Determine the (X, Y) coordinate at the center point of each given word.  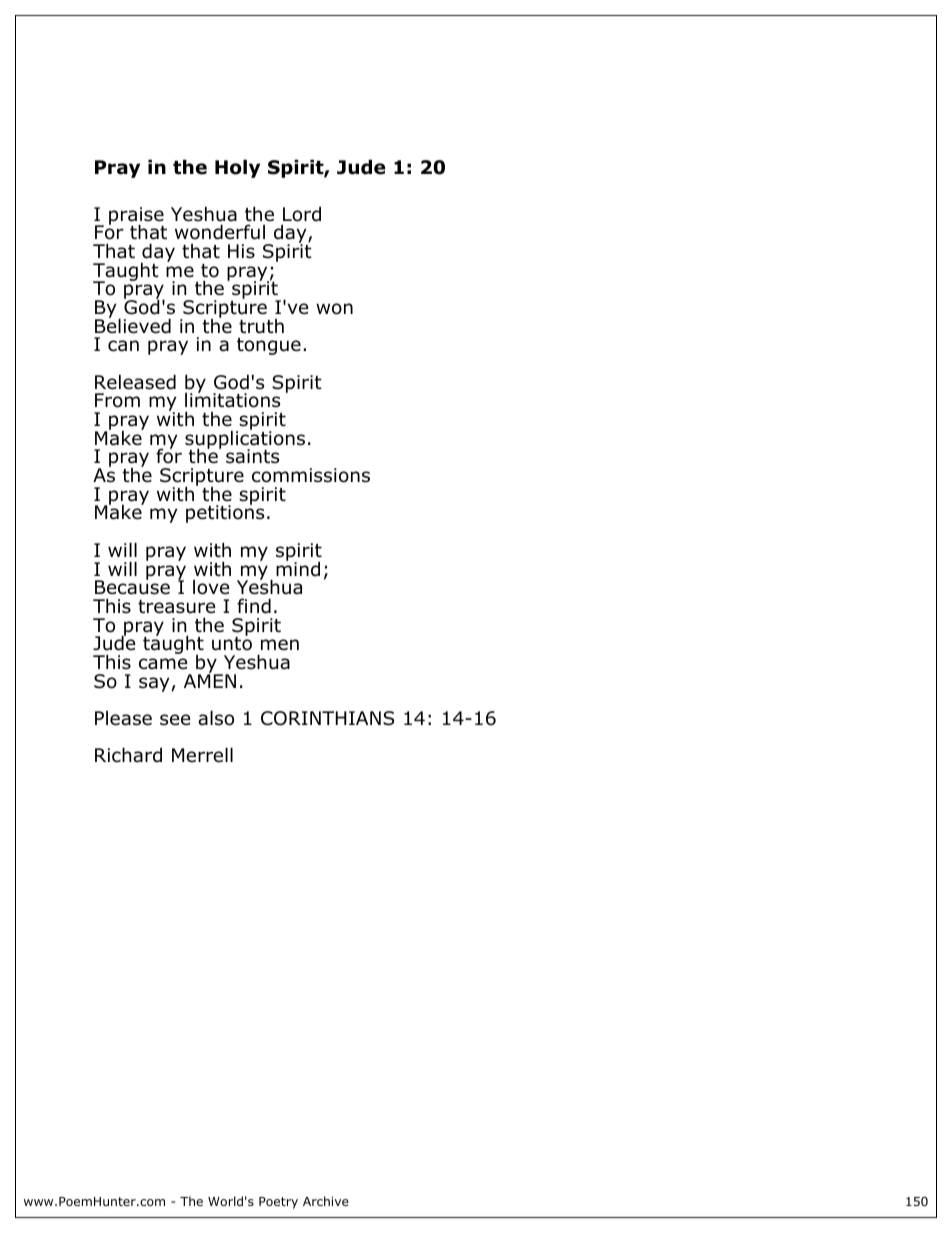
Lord (302, 214)
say (154, 684)
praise (136, 217)
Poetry (278, 1203)
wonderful (220, 232)
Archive (326, 1201)
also (216, 718)
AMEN (210, 680)
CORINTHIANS (327, 718)
